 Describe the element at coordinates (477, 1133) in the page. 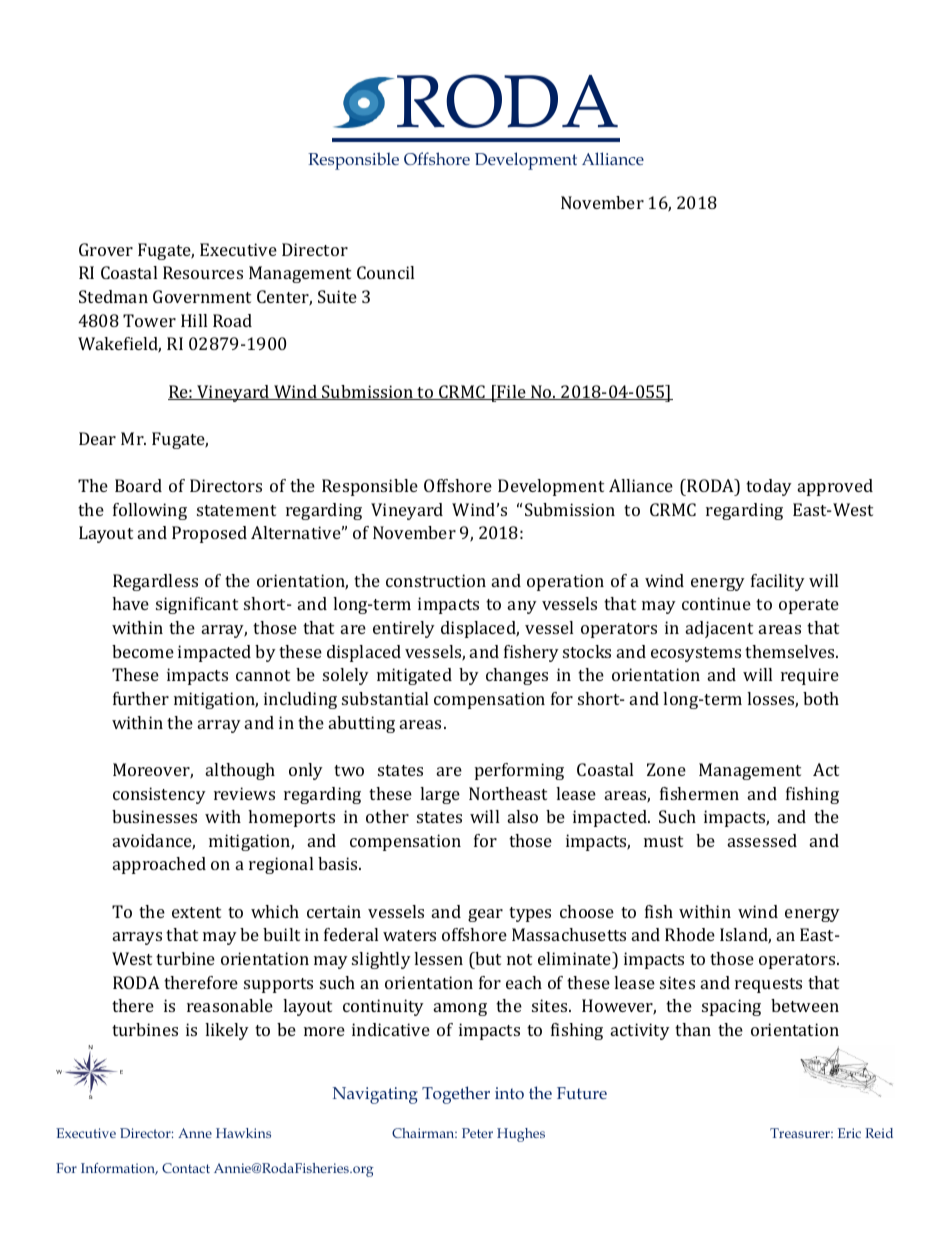

I see `Peter` at that location.
